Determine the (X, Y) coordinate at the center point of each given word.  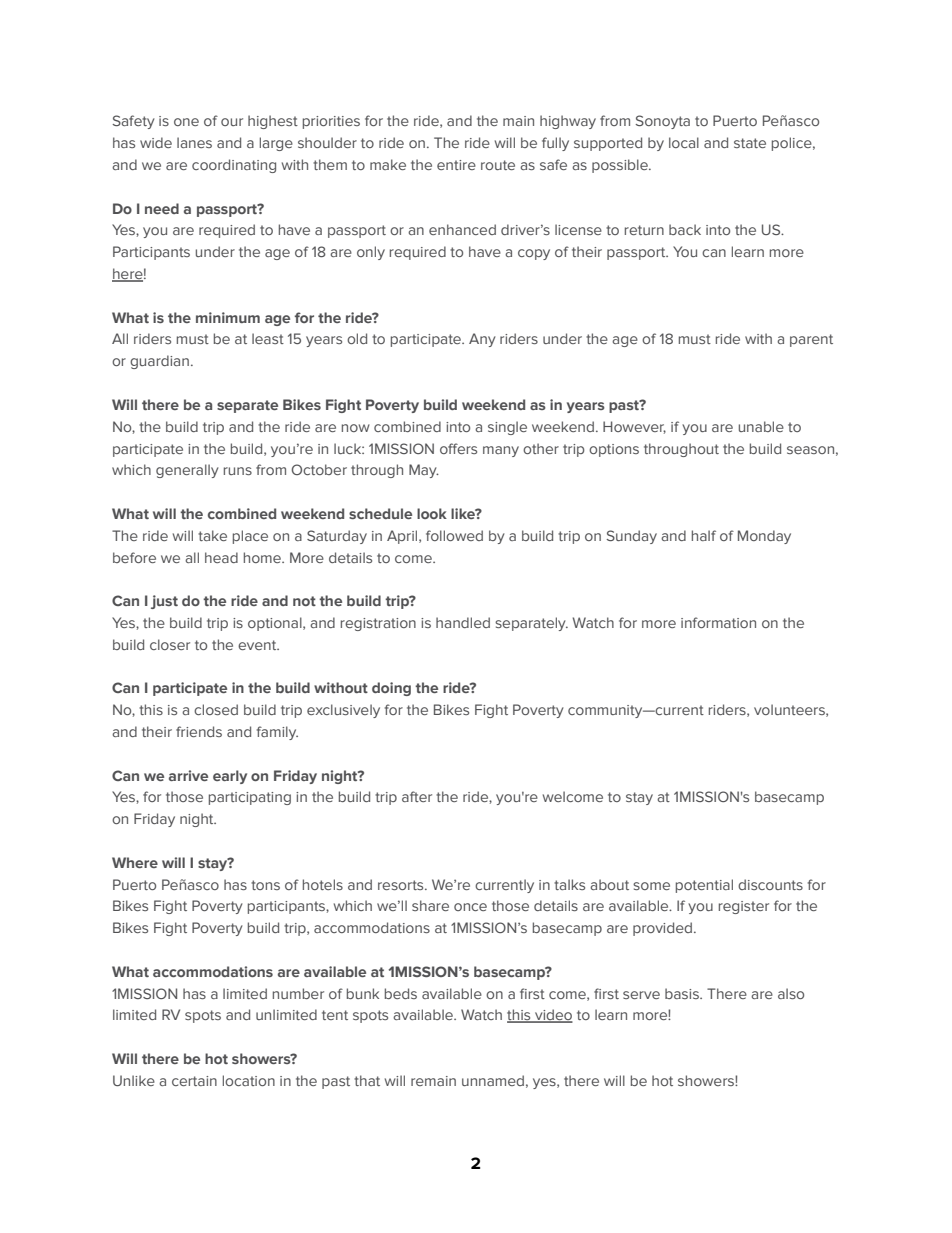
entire (456, 165)
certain (194, 1081)
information (718, 622)
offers (458, 448)
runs (238, 471)
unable (761, 426)
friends (199, 731)
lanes (194, 142)
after (417, 796)
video (553, 1016)
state (750, 143)
